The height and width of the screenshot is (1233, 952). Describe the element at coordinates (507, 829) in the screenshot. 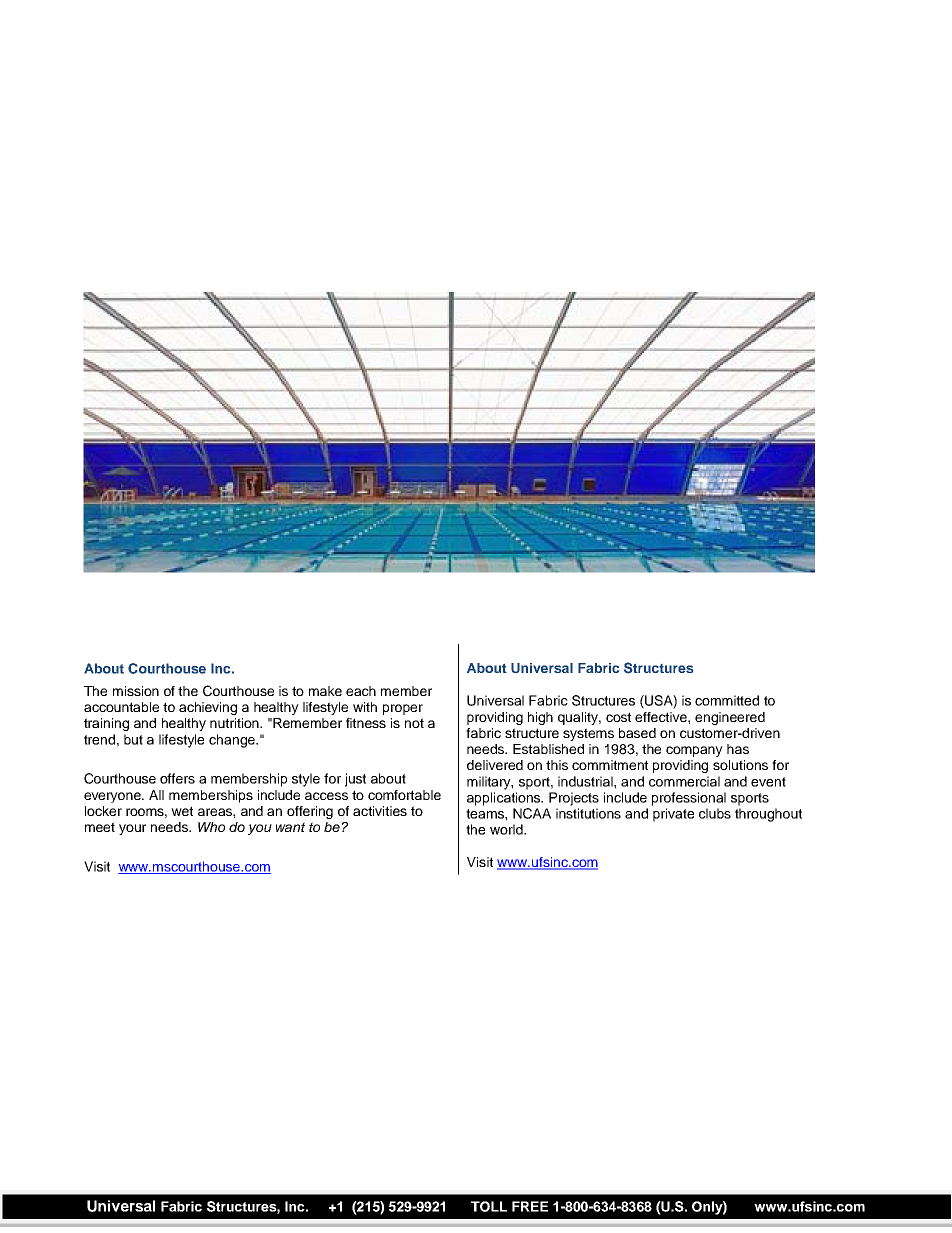

I see `world` at that location.
